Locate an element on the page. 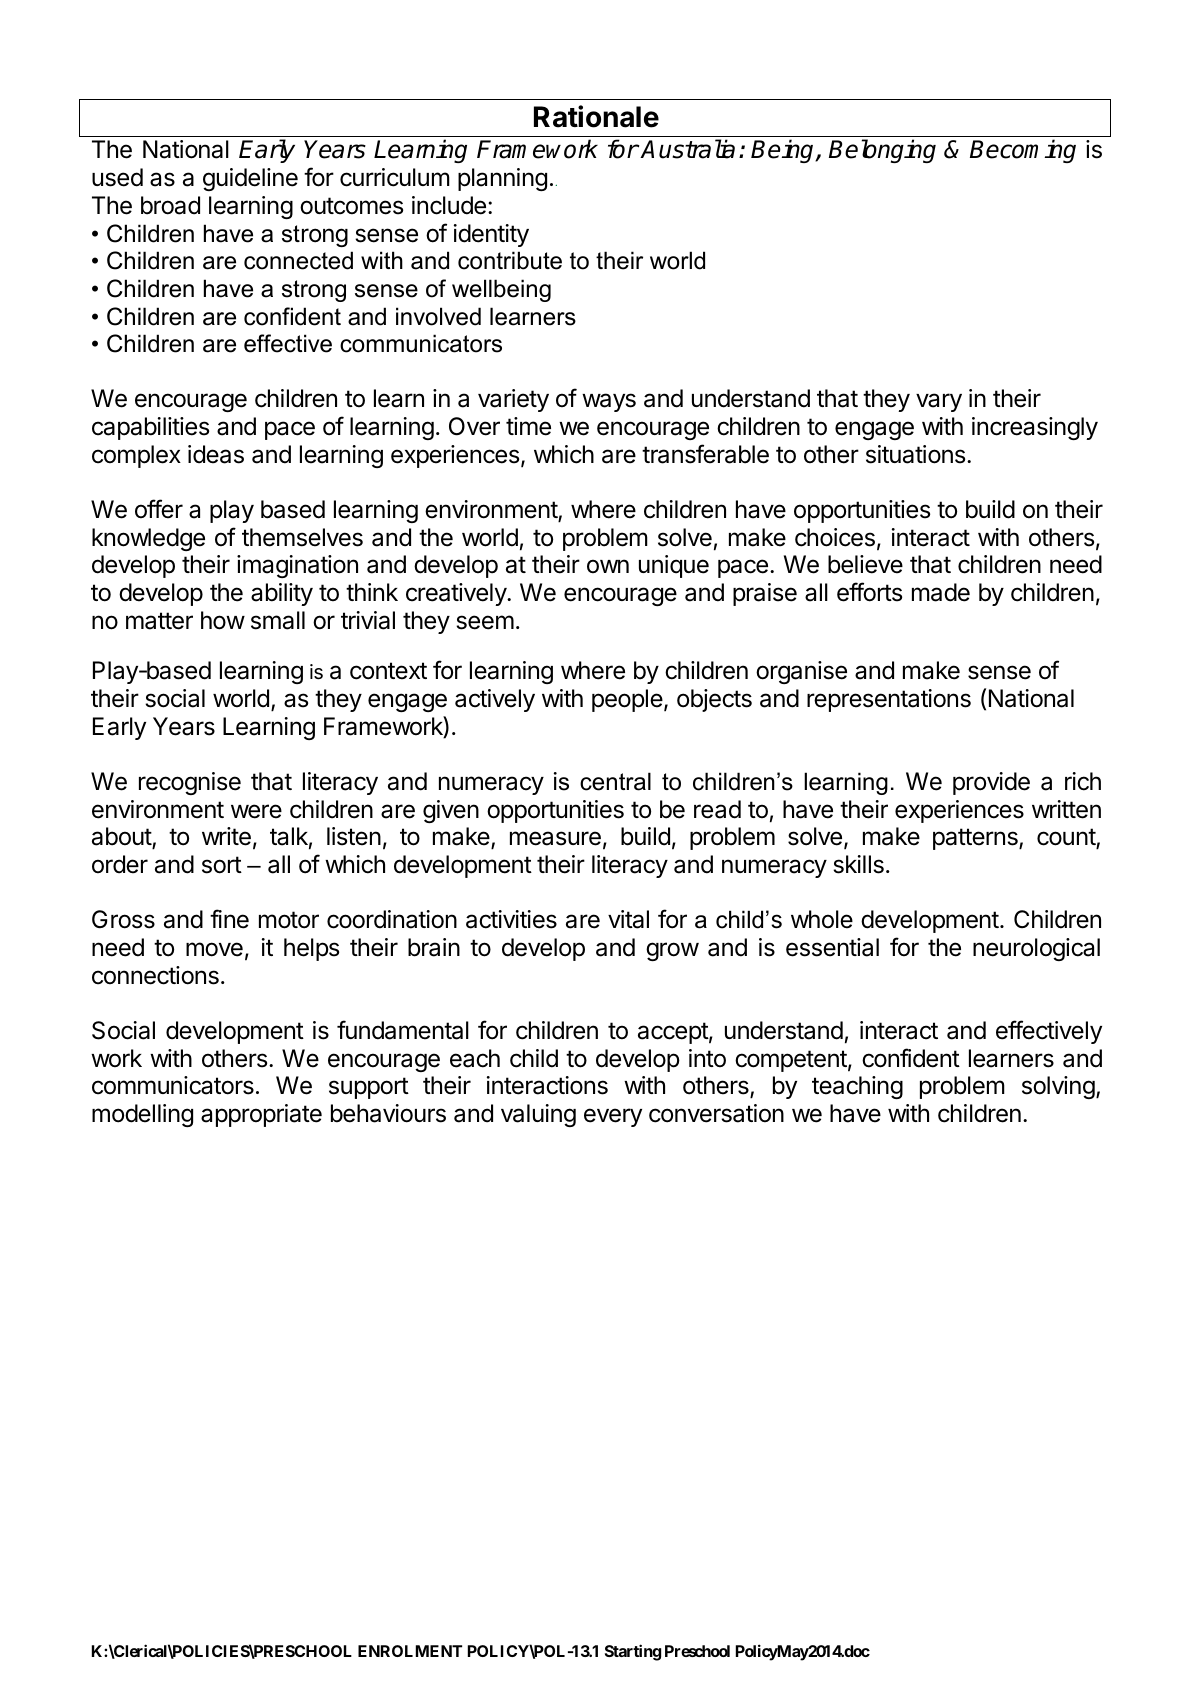 The width and height of the image is (1193, 1687). valuing is located at coordinates (538, 1115).
